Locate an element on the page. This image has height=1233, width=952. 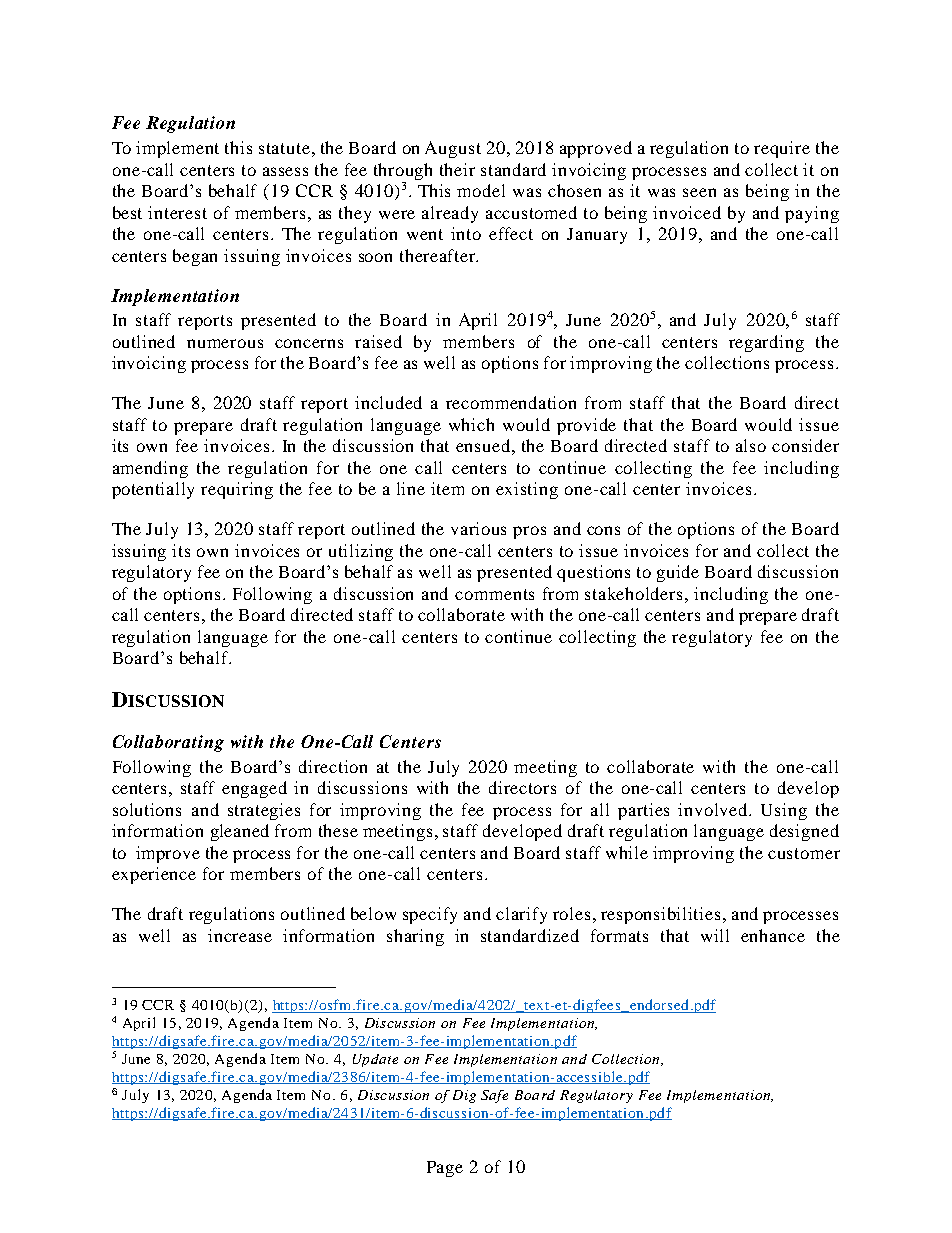
involved is located at coordinates (714, 809).
